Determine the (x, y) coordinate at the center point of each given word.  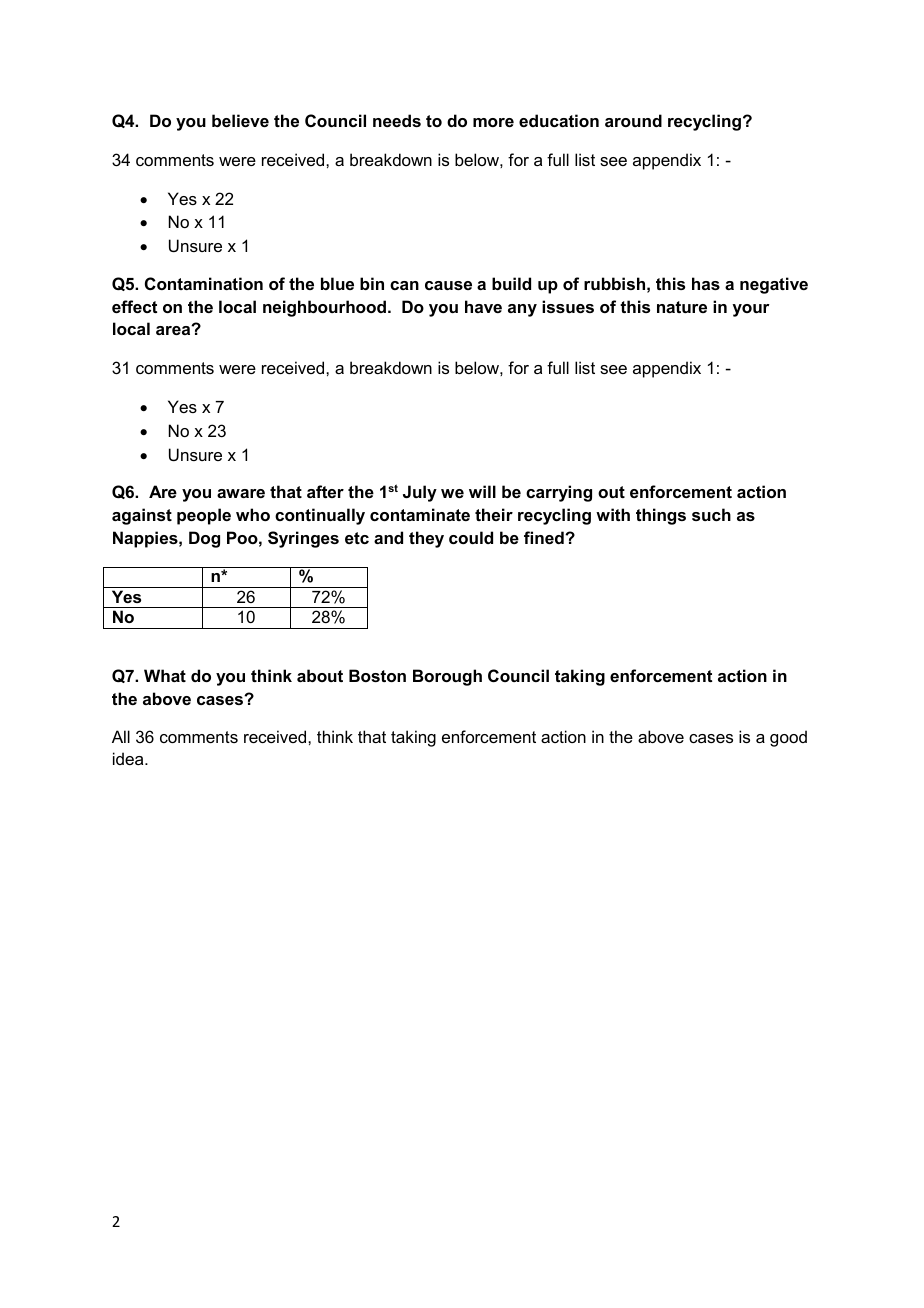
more (493, 122)
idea (129, 758)
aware (241, 493)
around (633, 120)
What (165, 675)
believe (240, 120)
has (706, 283)
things (661, 516)
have (483, 306)
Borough (447, 677)
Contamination (204, 283)
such (711, 514)
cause (448, 285)
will (482, 491)
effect (134, 306)
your (751, 310)
